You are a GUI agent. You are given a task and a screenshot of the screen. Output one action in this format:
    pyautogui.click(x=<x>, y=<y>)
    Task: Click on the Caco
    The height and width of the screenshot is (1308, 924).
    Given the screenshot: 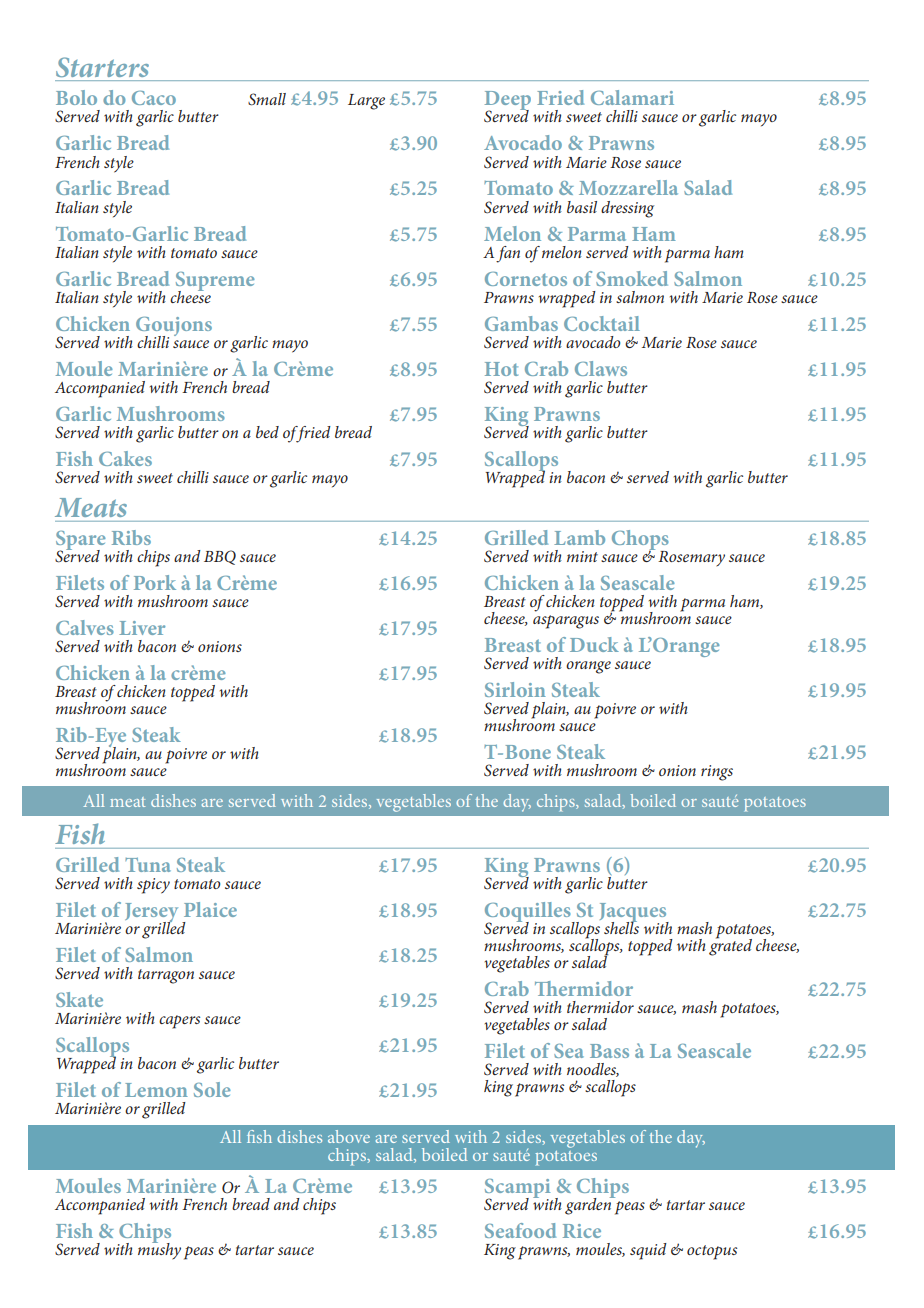 What is the action you would take?
    pyautogui.click(x=154, y=98)
